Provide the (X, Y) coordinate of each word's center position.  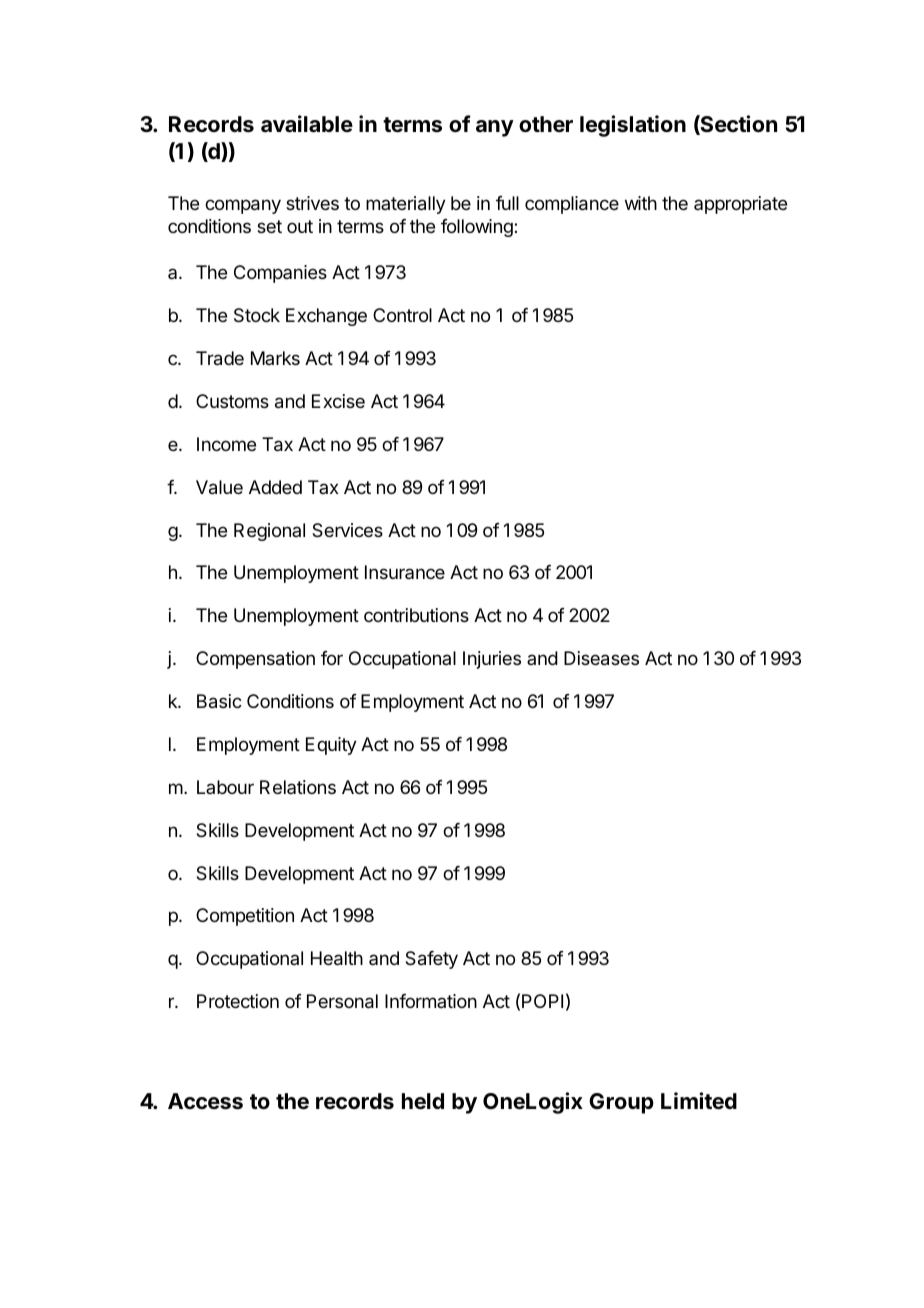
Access (205, 1101)
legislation (633, 126)
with (641, 203)
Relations (298, 787)
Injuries (492, 660)
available (307, 124)
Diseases (601, 658)
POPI (542, 1001)
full (507, 203)
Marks (275, 358)
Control (402, 315)
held (423, 1101)
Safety (431, 960)
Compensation (255, 660)
